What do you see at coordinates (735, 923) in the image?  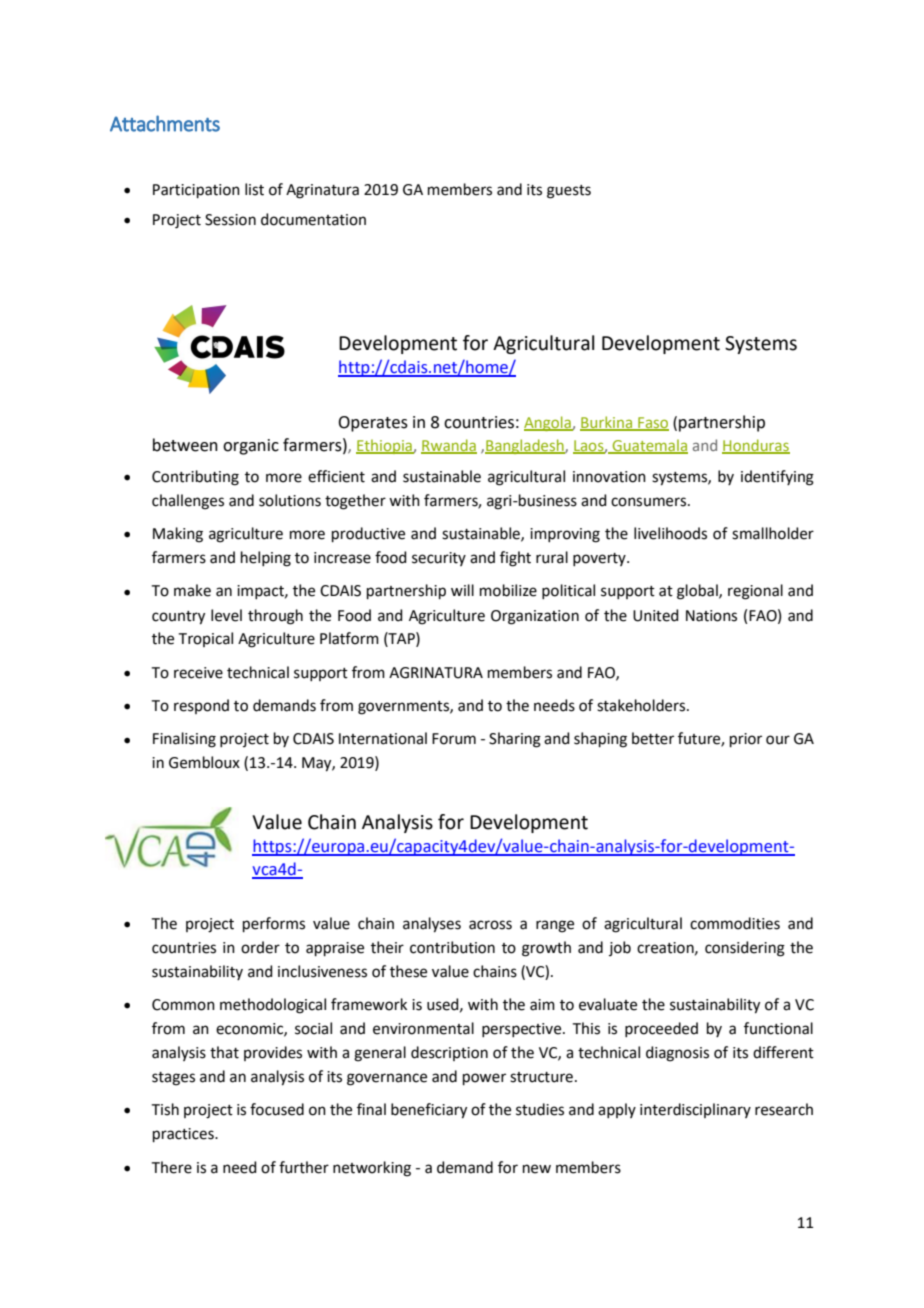 I see `commodities` at bounding box center [735, 923].
